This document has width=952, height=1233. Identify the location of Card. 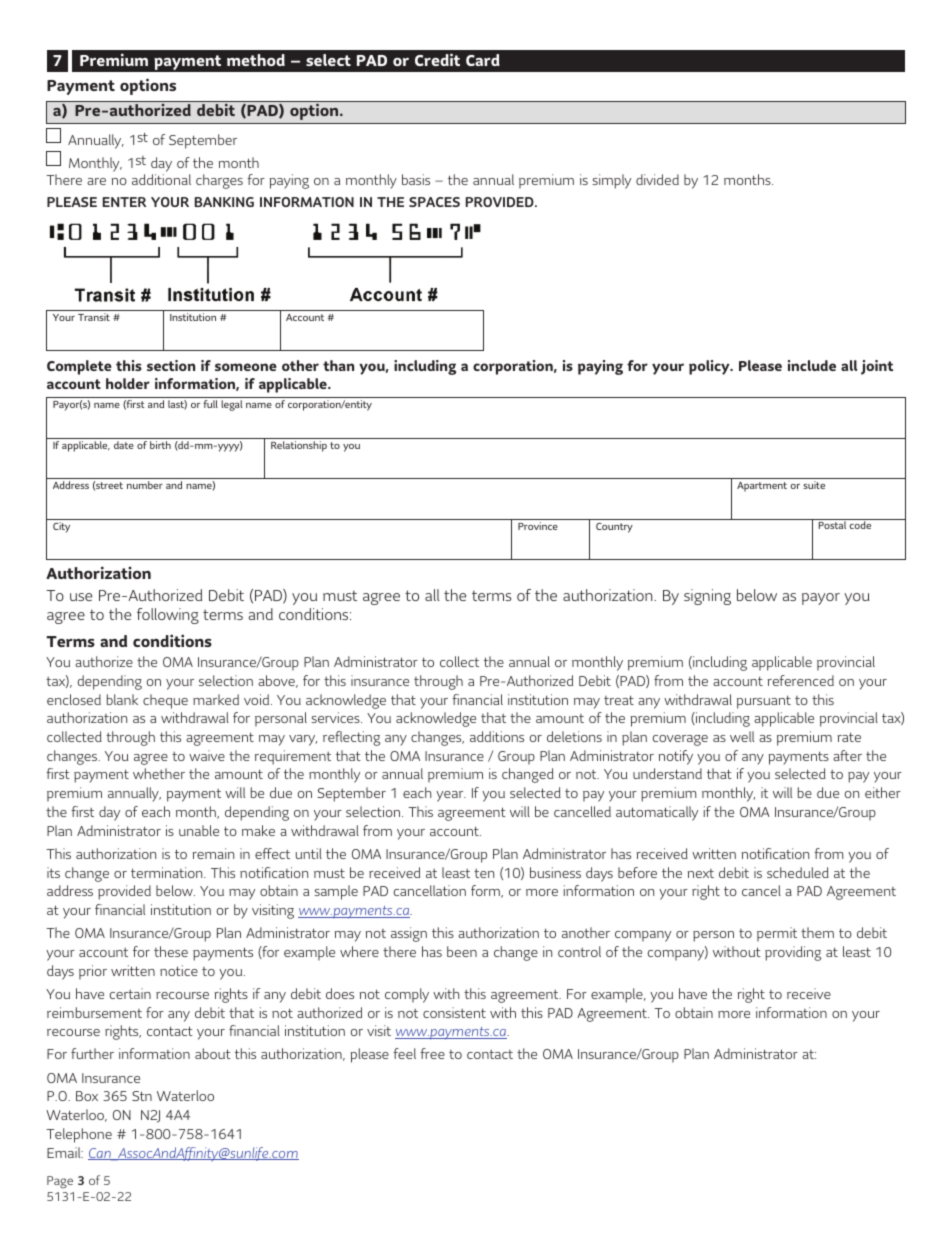
(483, 60).
